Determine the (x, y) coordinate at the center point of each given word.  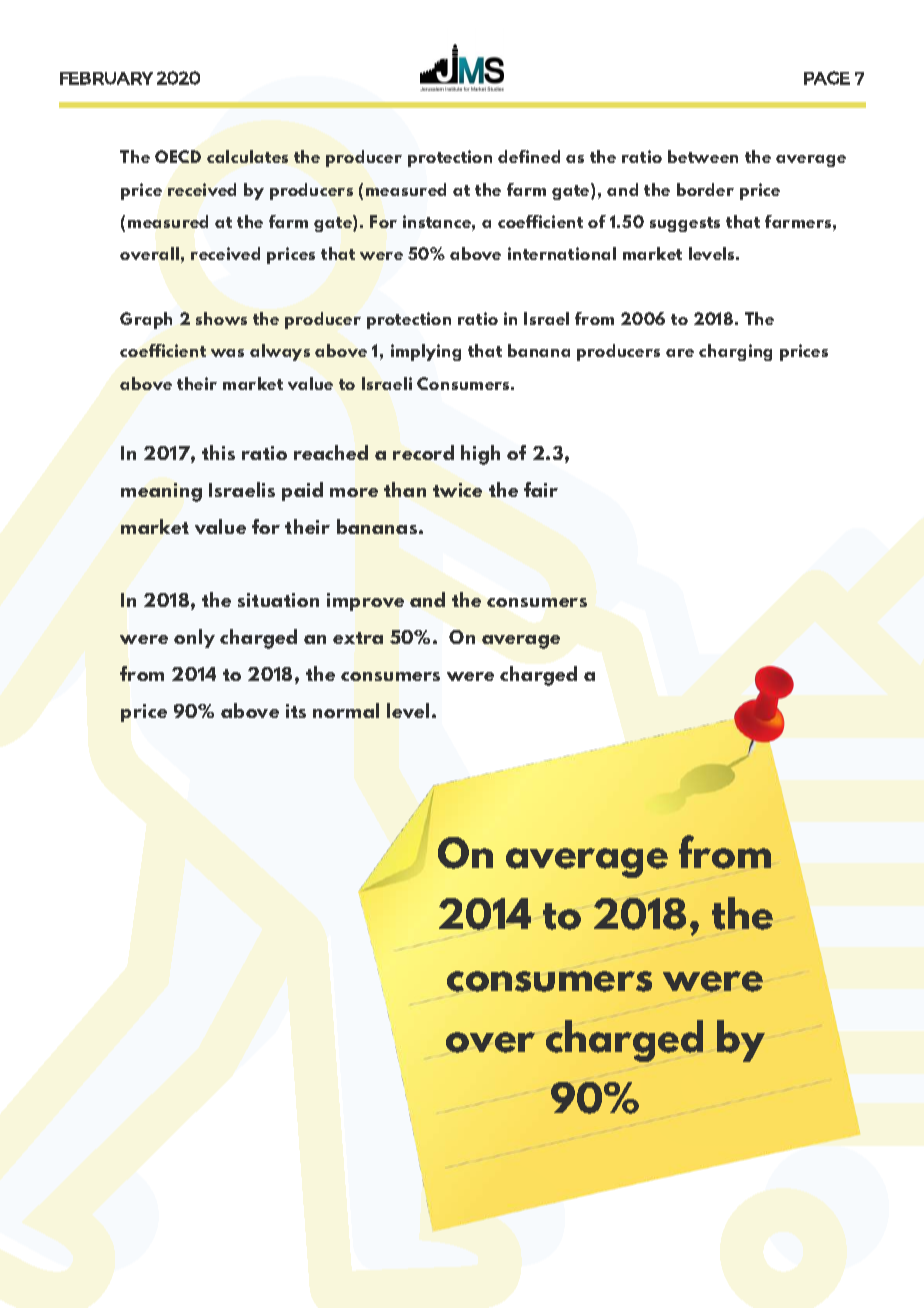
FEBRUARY (106, 78)
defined (529, 156)
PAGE (827, 78)
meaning (161, 492)
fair (541, 489)
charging (735, 352)
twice (457, 490)
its (296, 711)
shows (221, 318)
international (562, 253)
